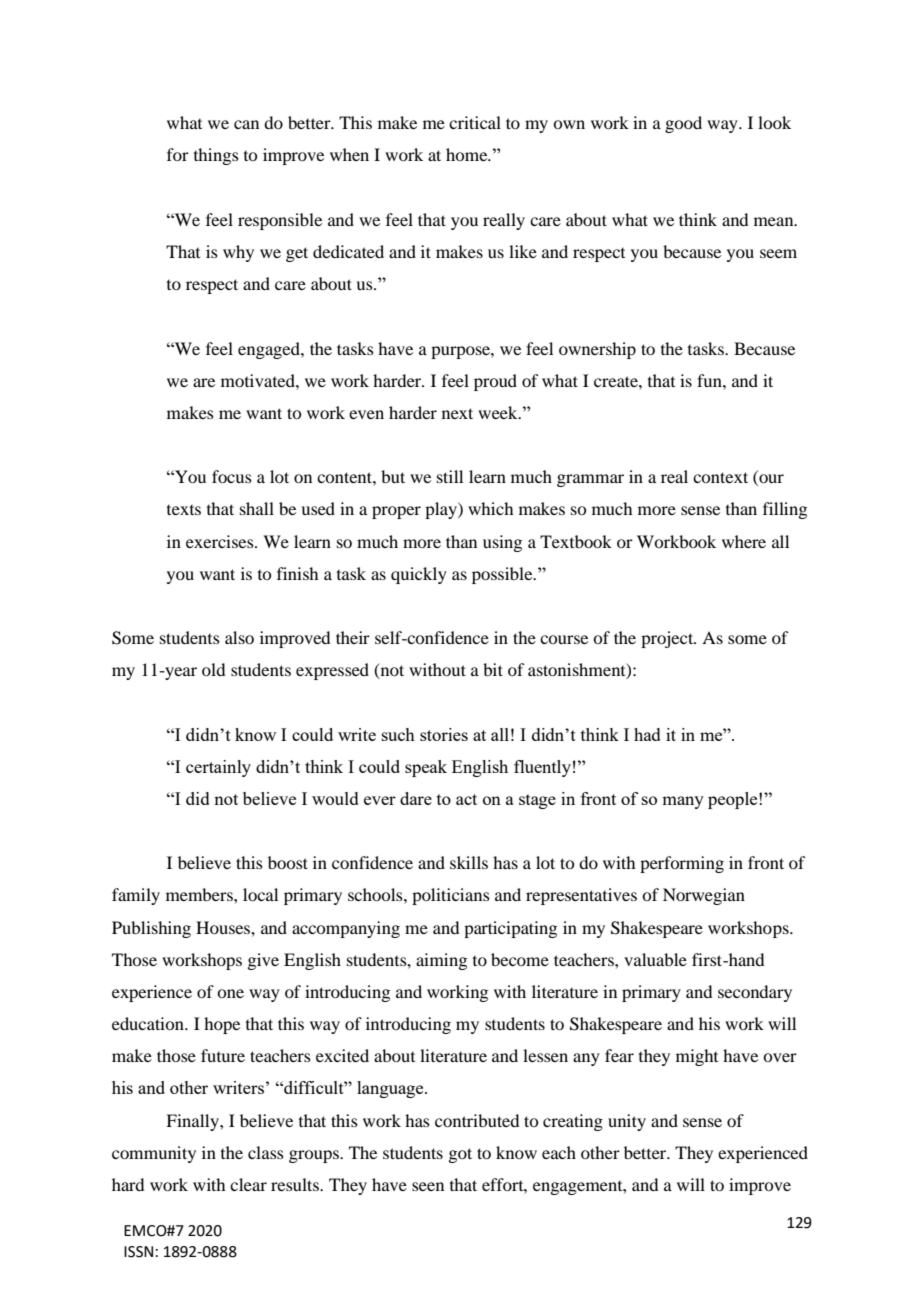 The image size is (924, 1308). I want to click on things, so click(216, 156).
